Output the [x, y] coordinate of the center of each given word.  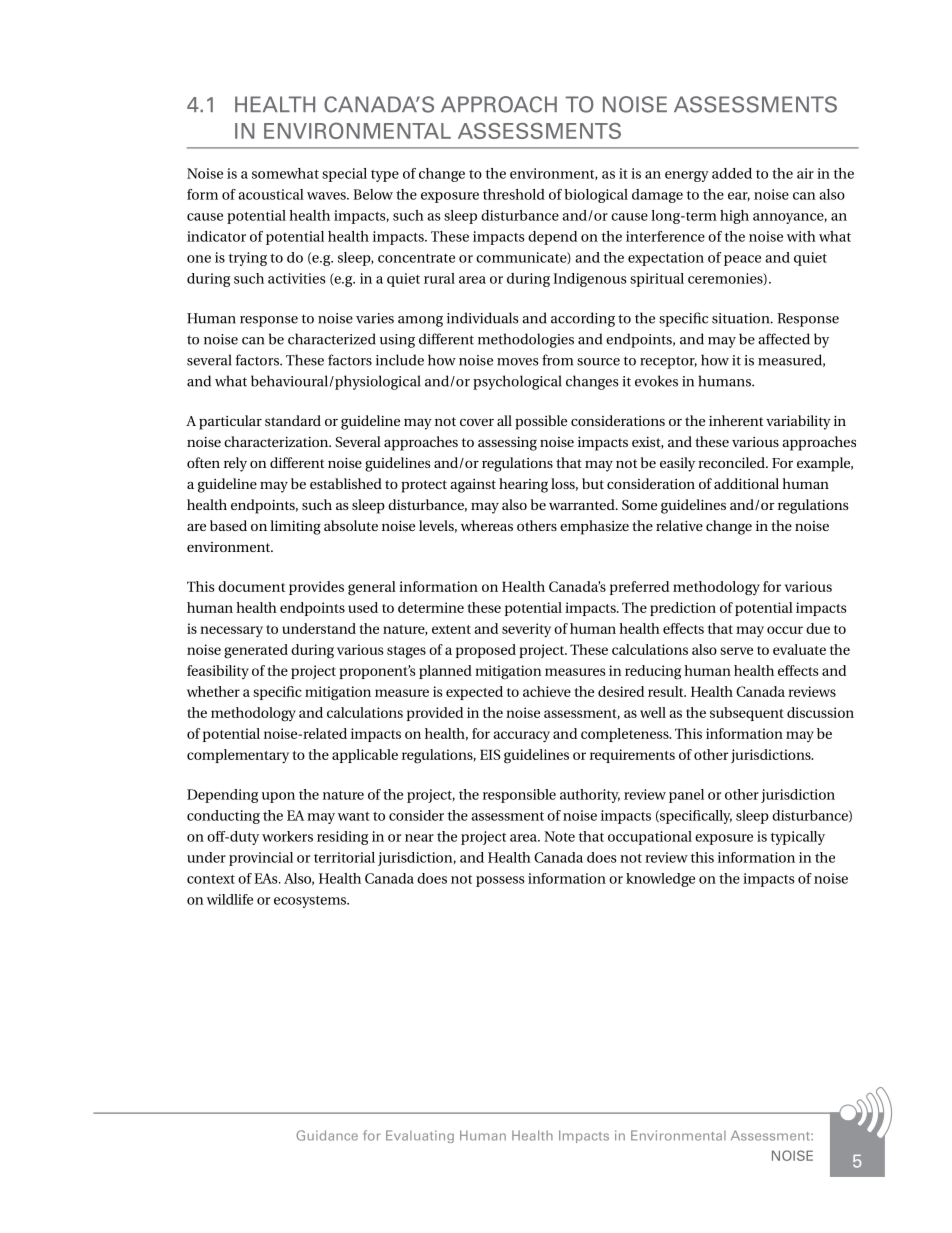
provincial [261, 859]
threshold [514, 194]
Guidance [327, 1135]
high [734, 217]
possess [500, 881]
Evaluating [420, 1136]
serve [736, 651]
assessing [507, 444]
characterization [277, 441]
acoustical [271, 194]
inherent [736, 420]
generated [256, 651]
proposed [486, 651]
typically [798, 838]
